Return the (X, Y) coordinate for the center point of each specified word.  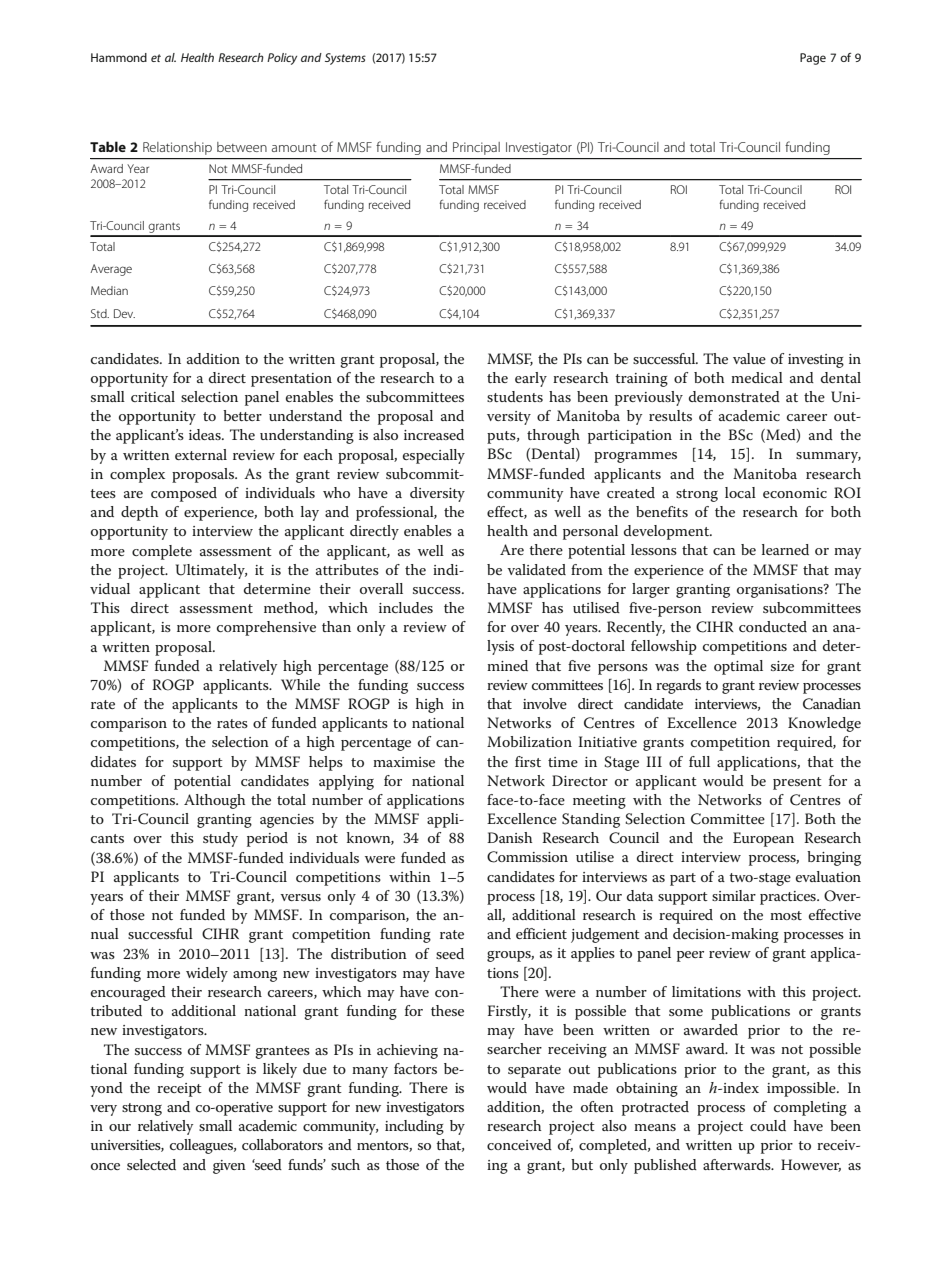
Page (813, 59)
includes (406, 607)
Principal (476, 148)
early (531, 379)
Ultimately (211, 571)
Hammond (119, 57)
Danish (509, 837)
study (220, 839)
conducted (773, 626)
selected (151, 1164)
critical (153, 396)
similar (734, 895)
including (414, 1127)
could (768, 1125)
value (749, 358)
